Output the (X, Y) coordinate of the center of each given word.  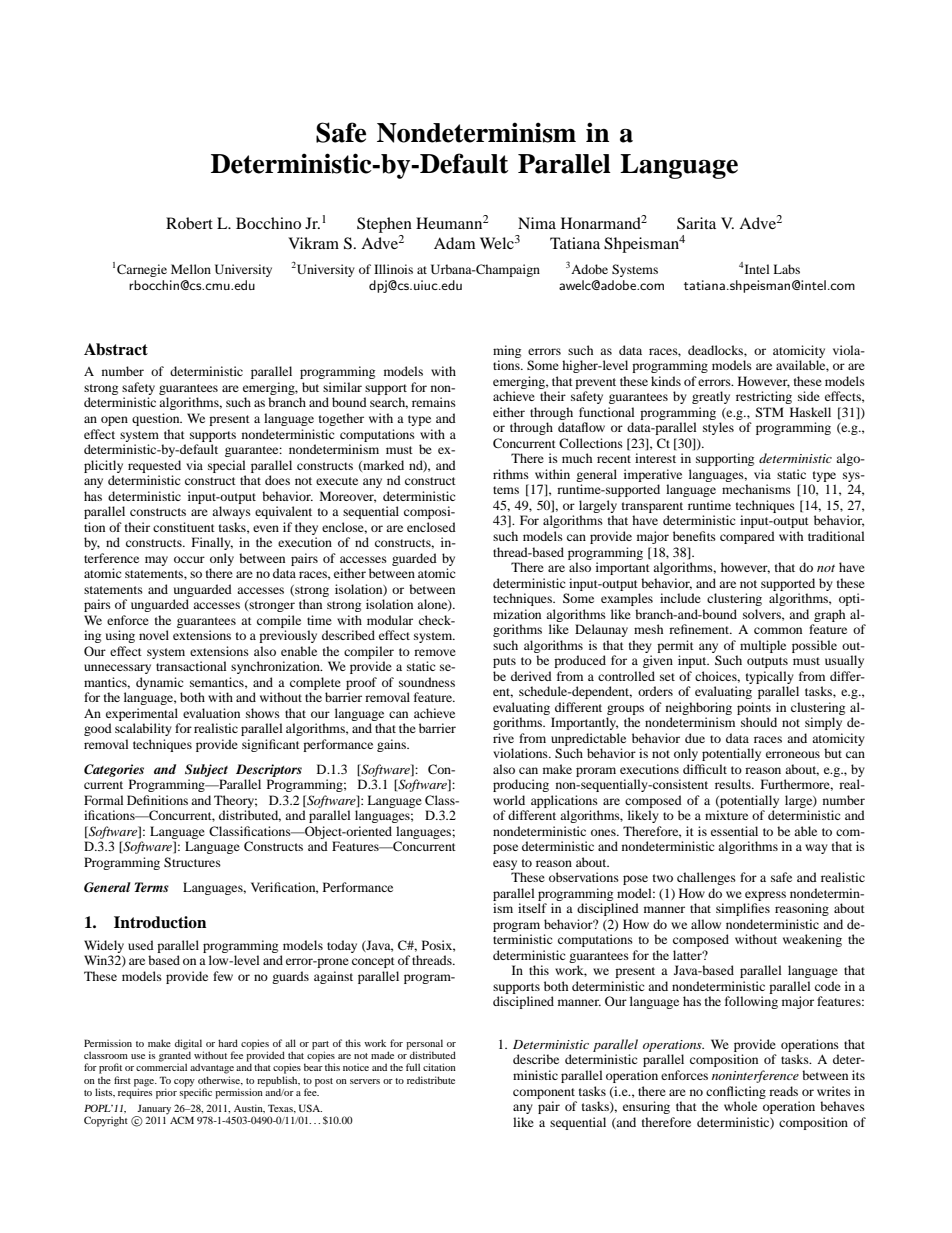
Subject (206, 770)
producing (521, 785)
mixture (726, 815)
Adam (454, 243)
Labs (786, 269)
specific (195, 1092)
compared (747, 537)
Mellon (191, 269)
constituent (184, 527)
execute (337, 481)
